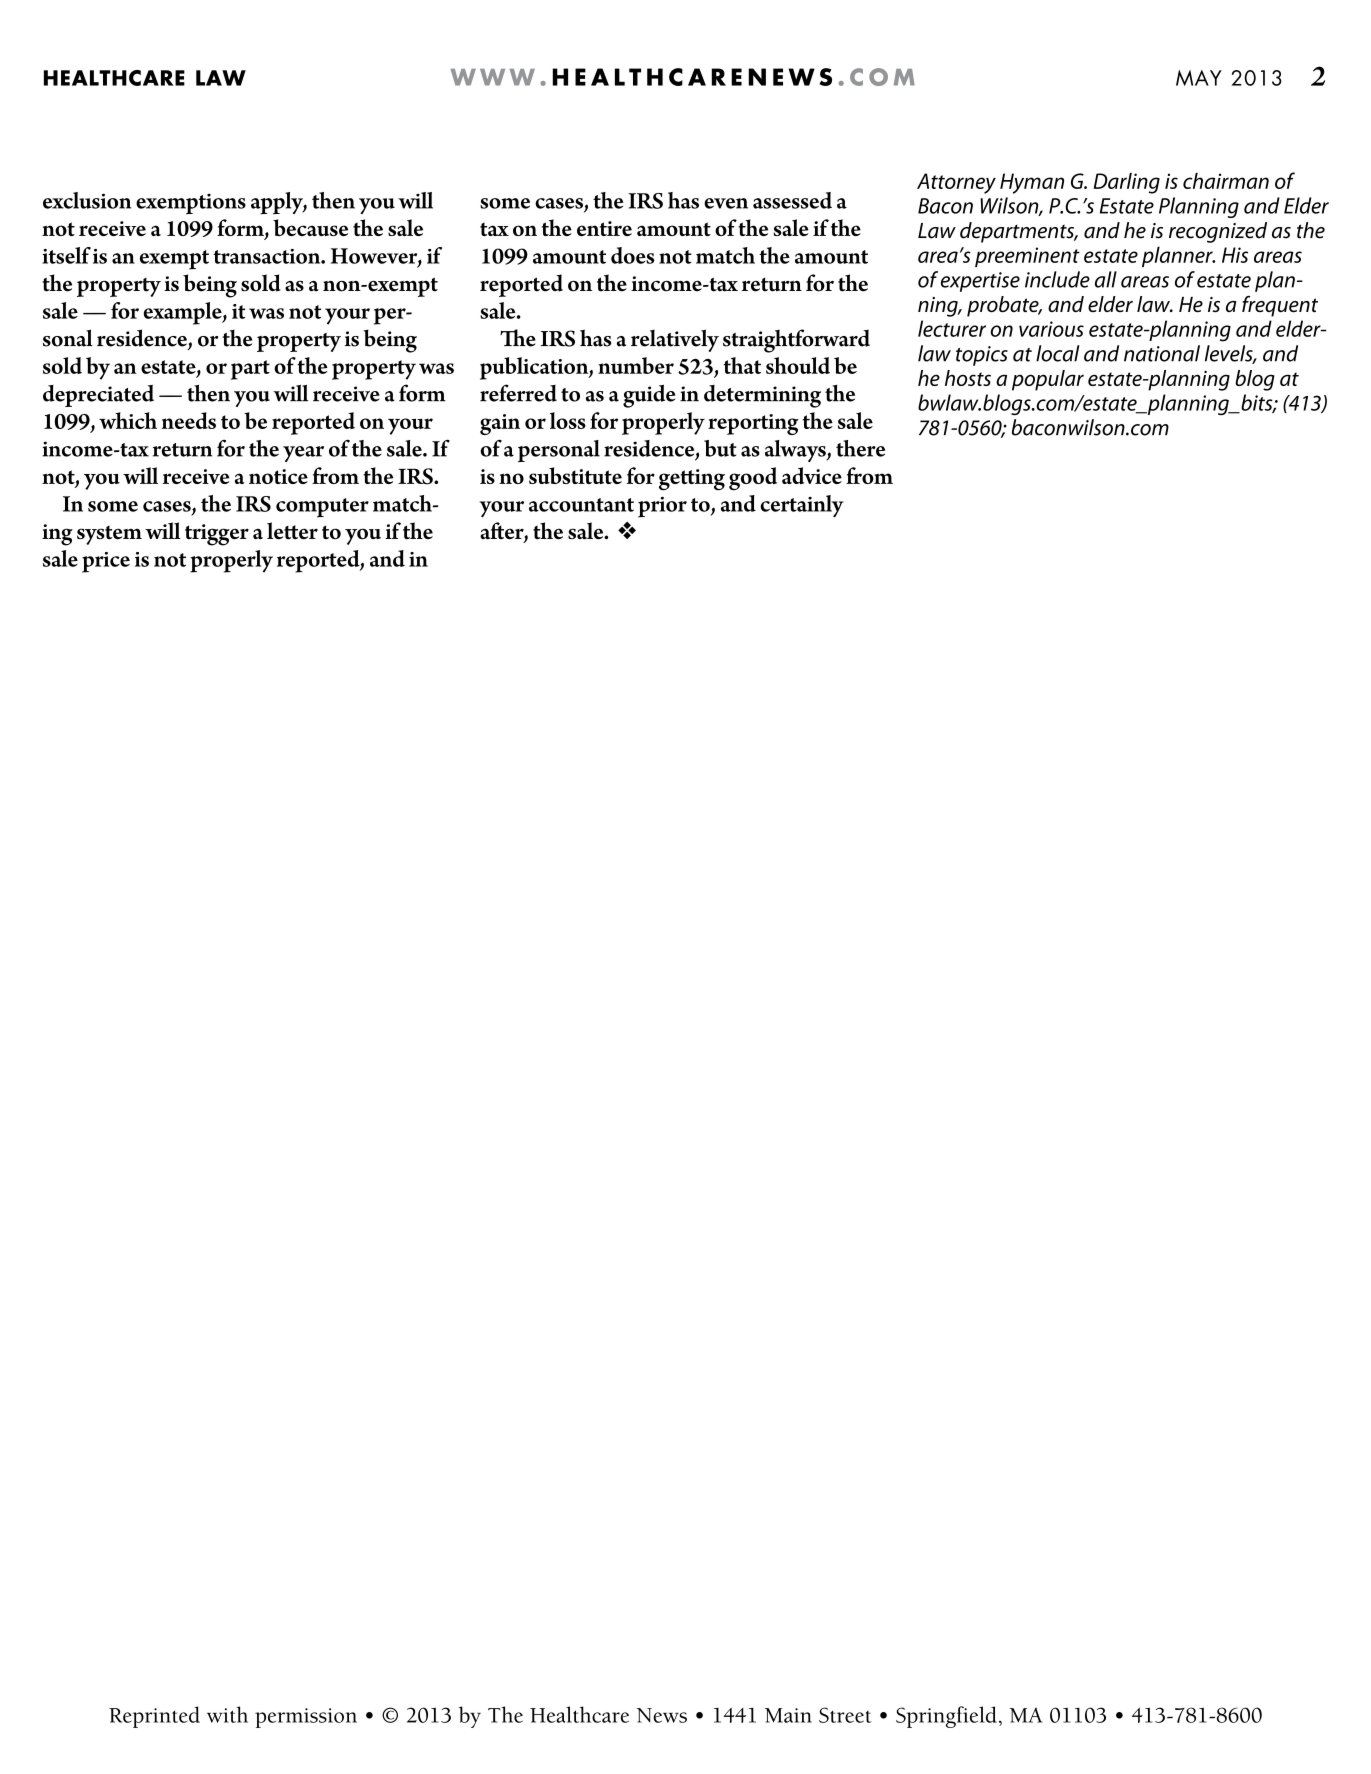 The width and height of the image is (1371, 1774). Describe the element at coordinates (662, 507) in the image. I see `prior` at that location.
